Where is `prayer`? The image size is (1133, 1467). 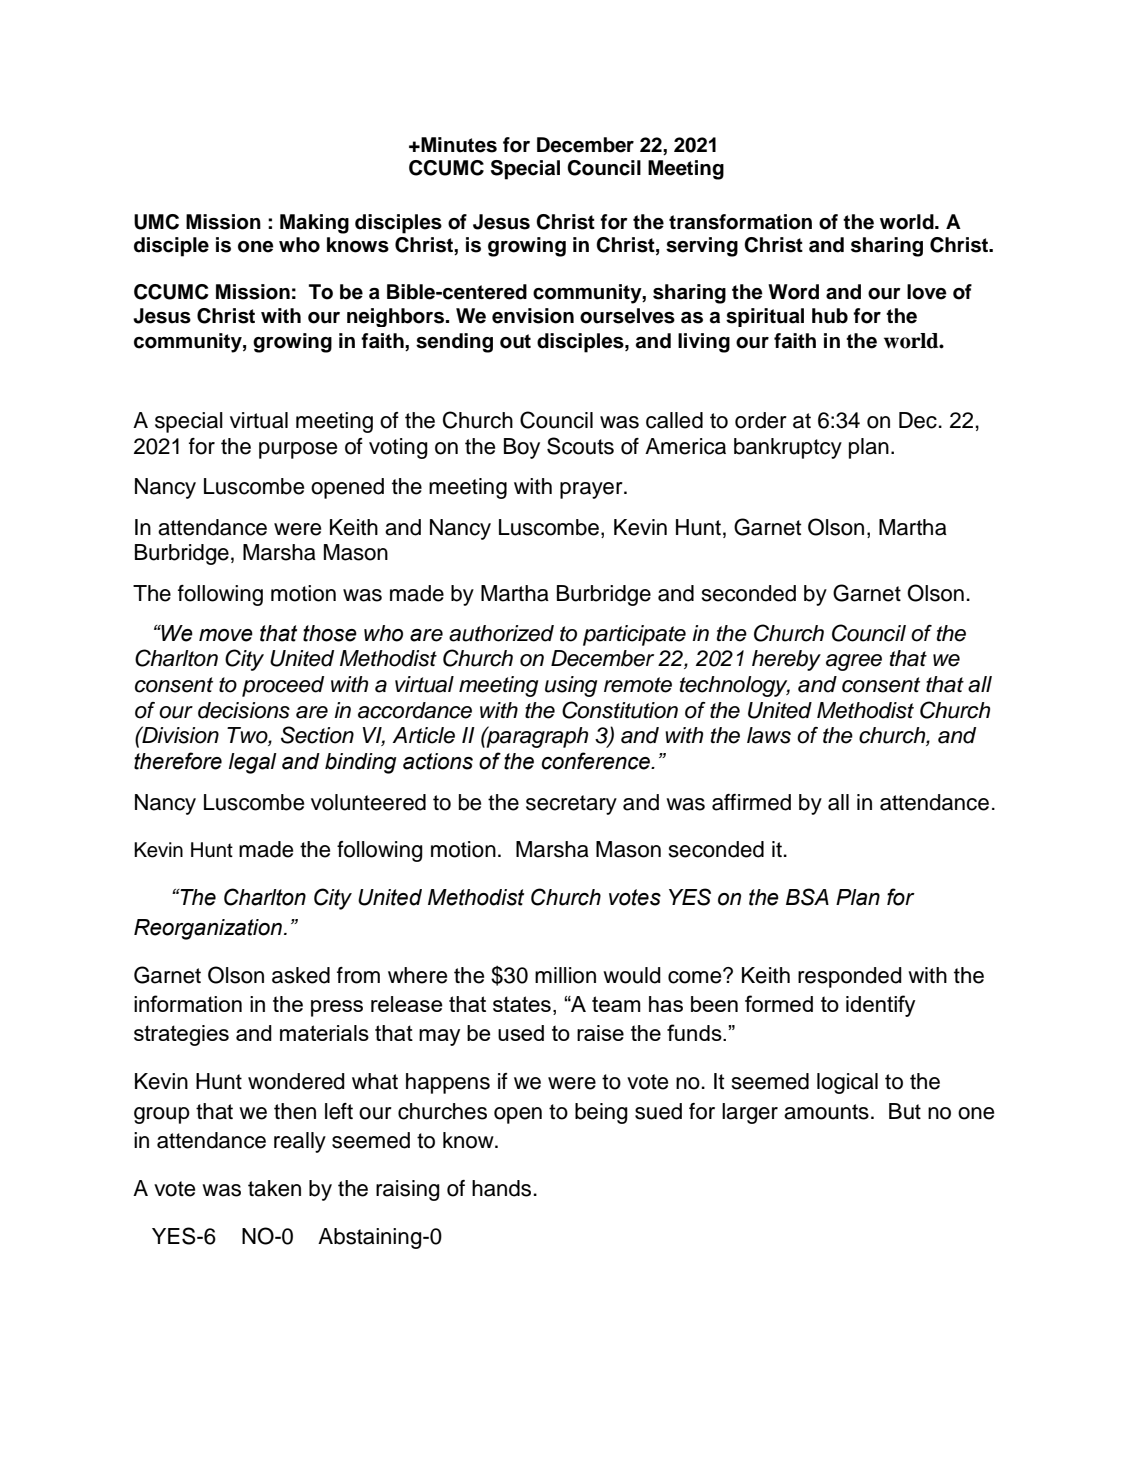 prayer is located at coordinates (592, 490).
